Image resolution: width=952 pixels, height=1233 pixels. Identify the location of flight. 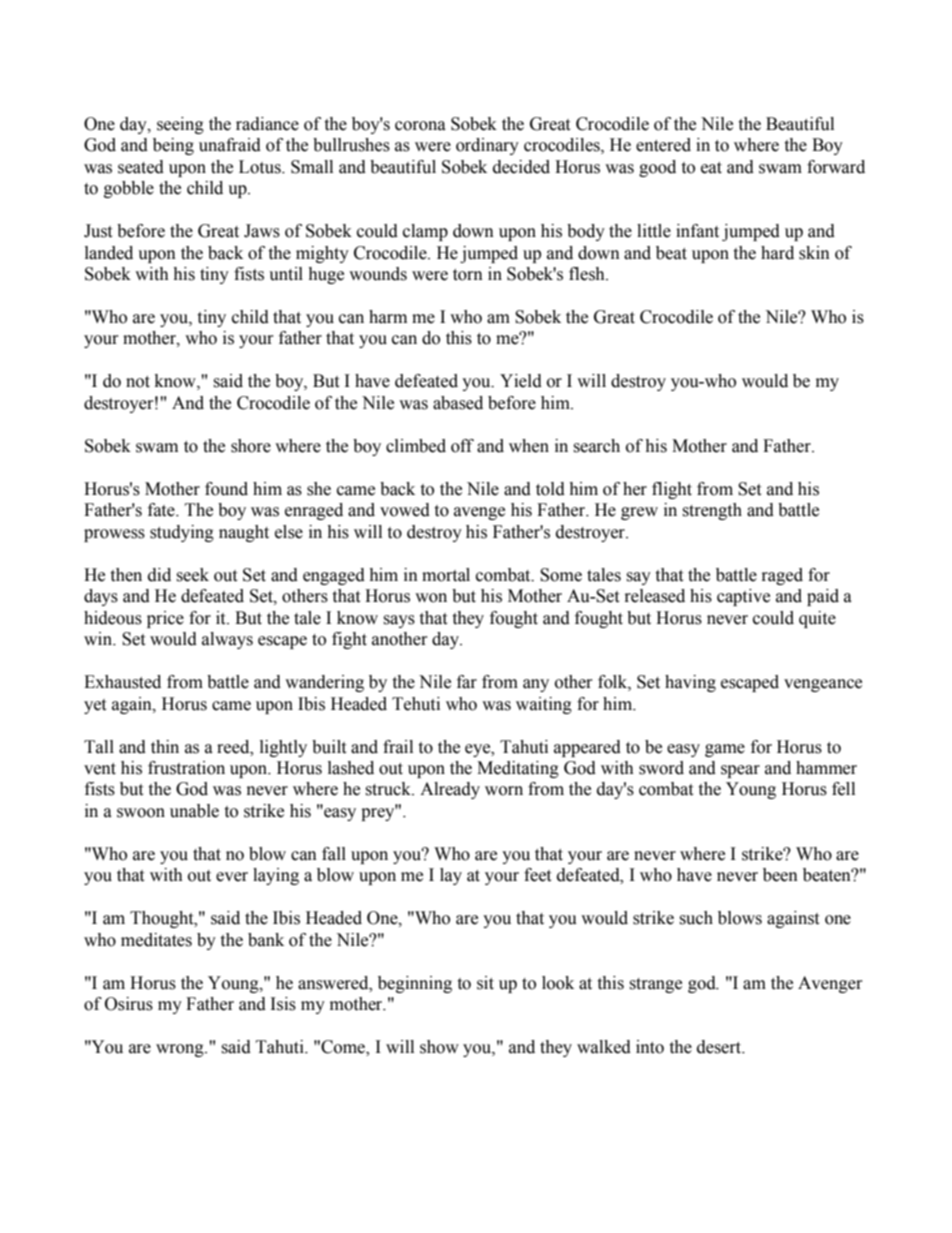
(672, 490).
